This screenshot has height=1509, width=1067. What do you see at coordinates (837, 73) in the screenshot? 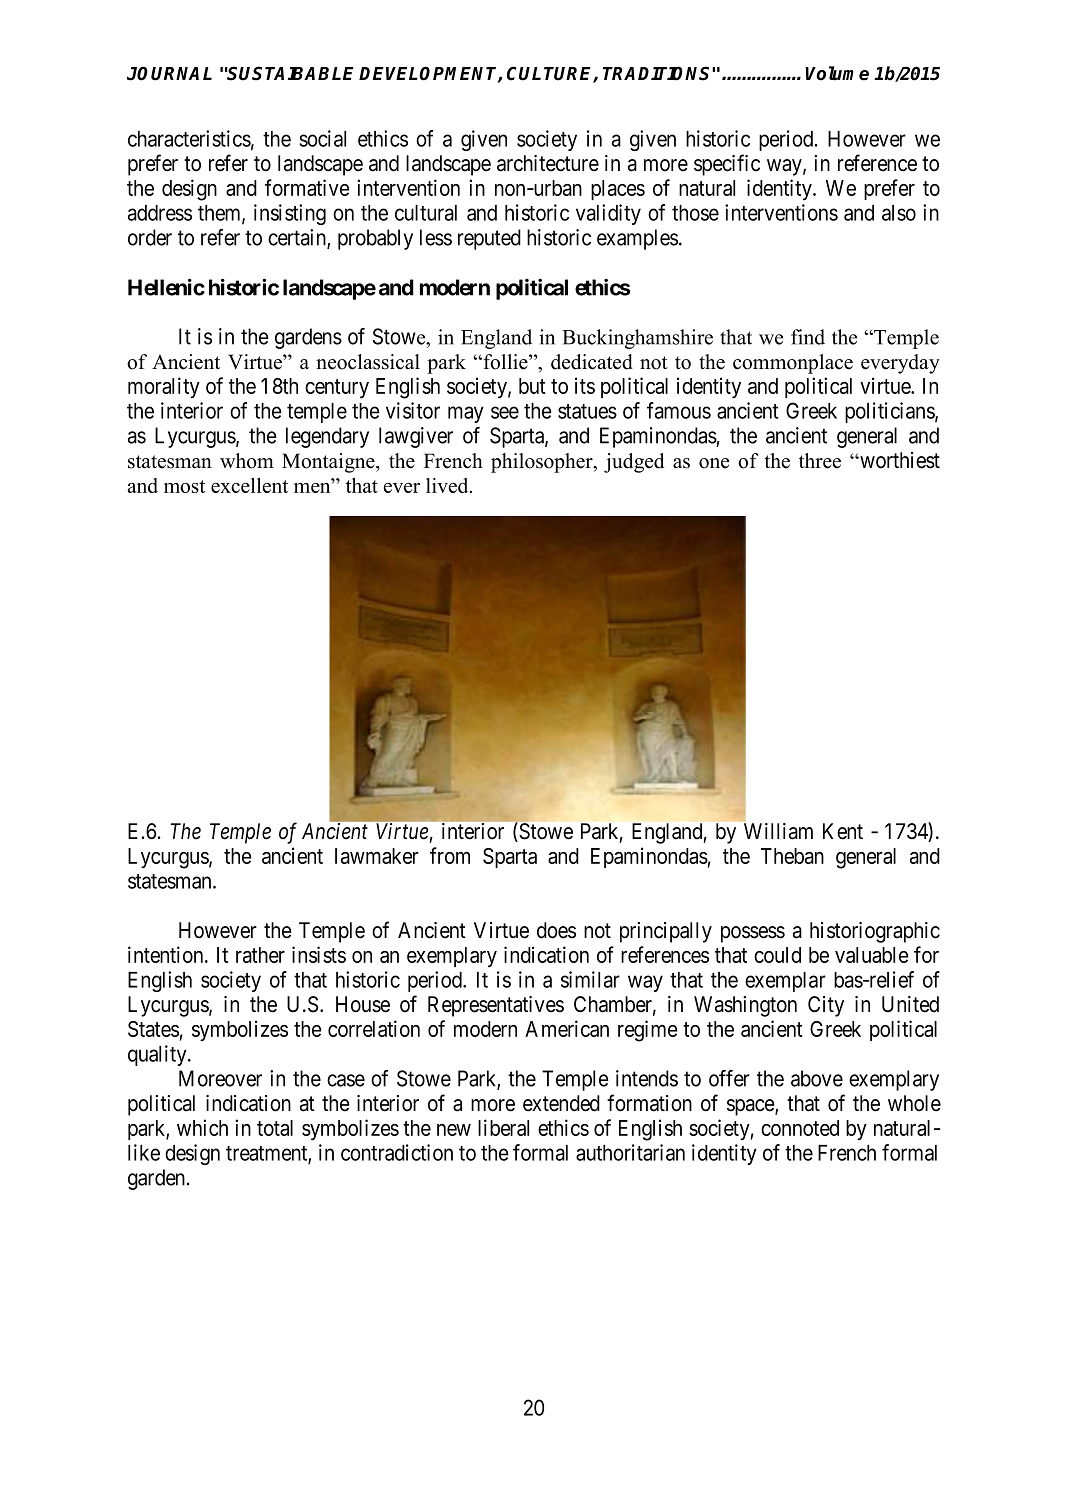
I see `Volume` at bounding box center [837, 73].
